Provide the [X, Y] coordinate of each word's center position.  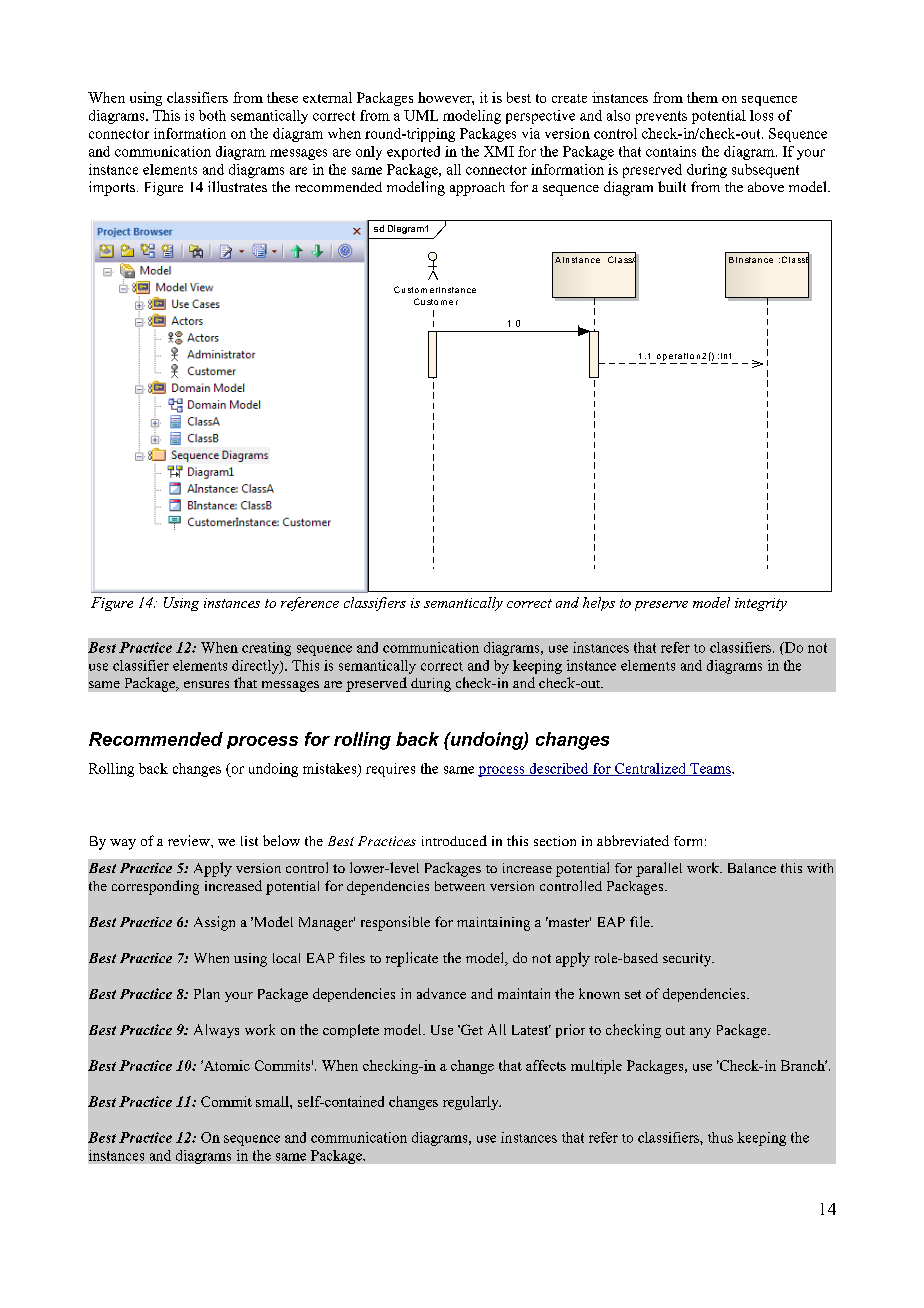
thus [720, 1137]
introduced [454, 840]
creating [266, 649]
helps [599, 604]
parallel [659, 869]
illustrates [237, 186]
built [672, 186]
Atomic [225, 1065]
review [190, 840]
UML [421, 115]
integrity [761, 604]
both [212, 115]
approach [477, 189]
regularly [472, 1103]
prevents [661, 117]
